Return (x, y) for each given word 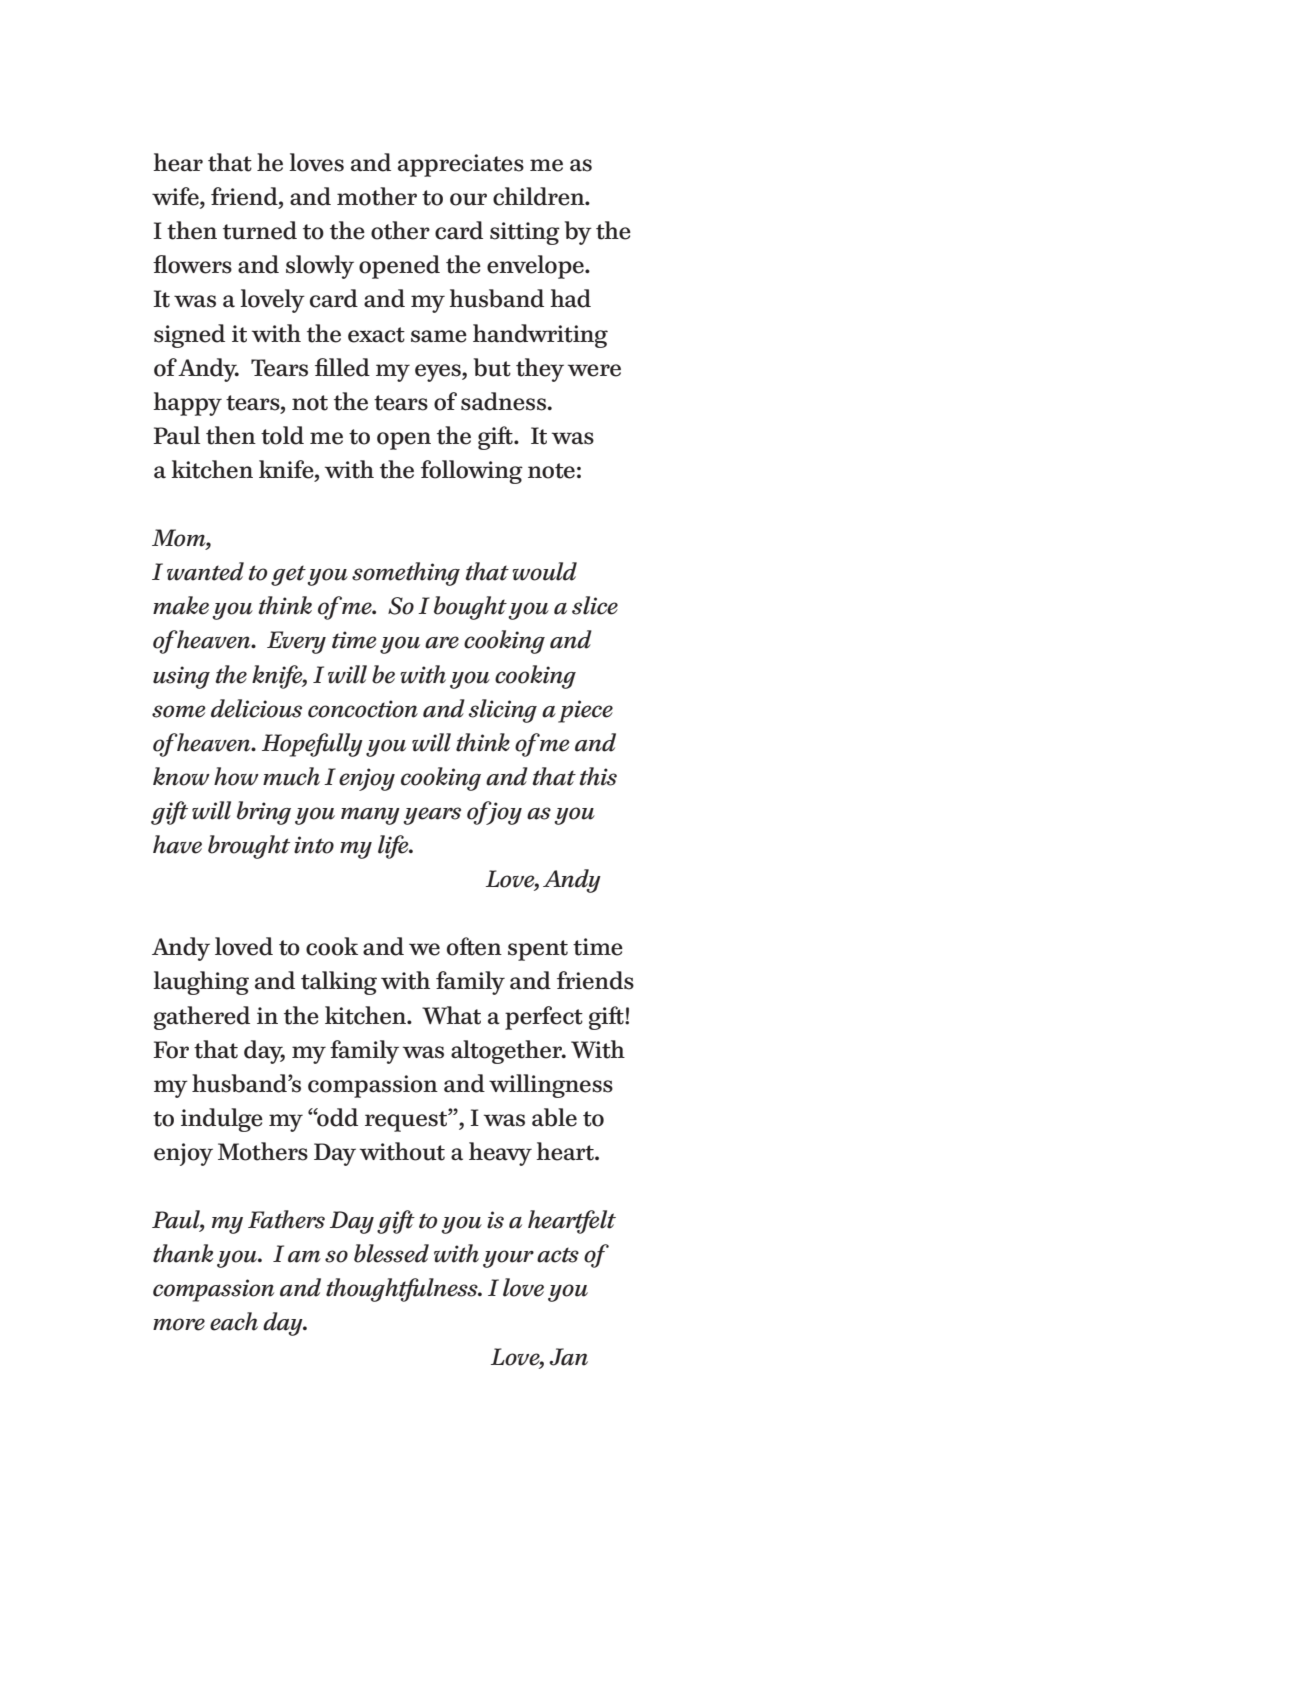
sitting (525, 233)
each (234, 1321)
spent (538, 950)
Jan (568, 1357)
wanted (205, 571)
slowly (320, 267)
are (442, 642)
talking (339, 983)
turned (260, 230)
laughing (201, 983)
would (544, 571)
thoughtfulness (403, 1290)
